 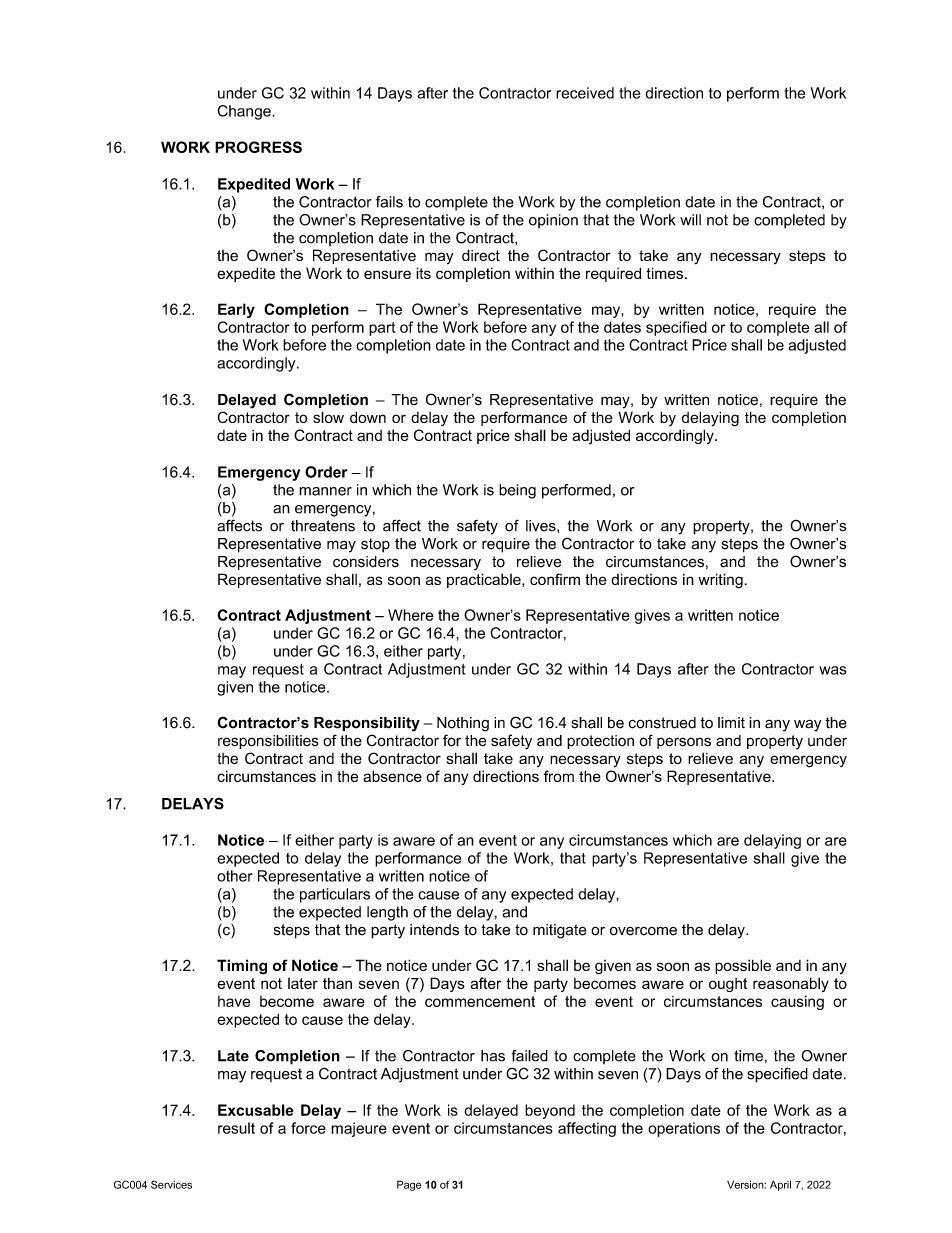 What do you see at coordinates (780, 1185) in the document?
I see `April` at bounding box center [780, 1185].
